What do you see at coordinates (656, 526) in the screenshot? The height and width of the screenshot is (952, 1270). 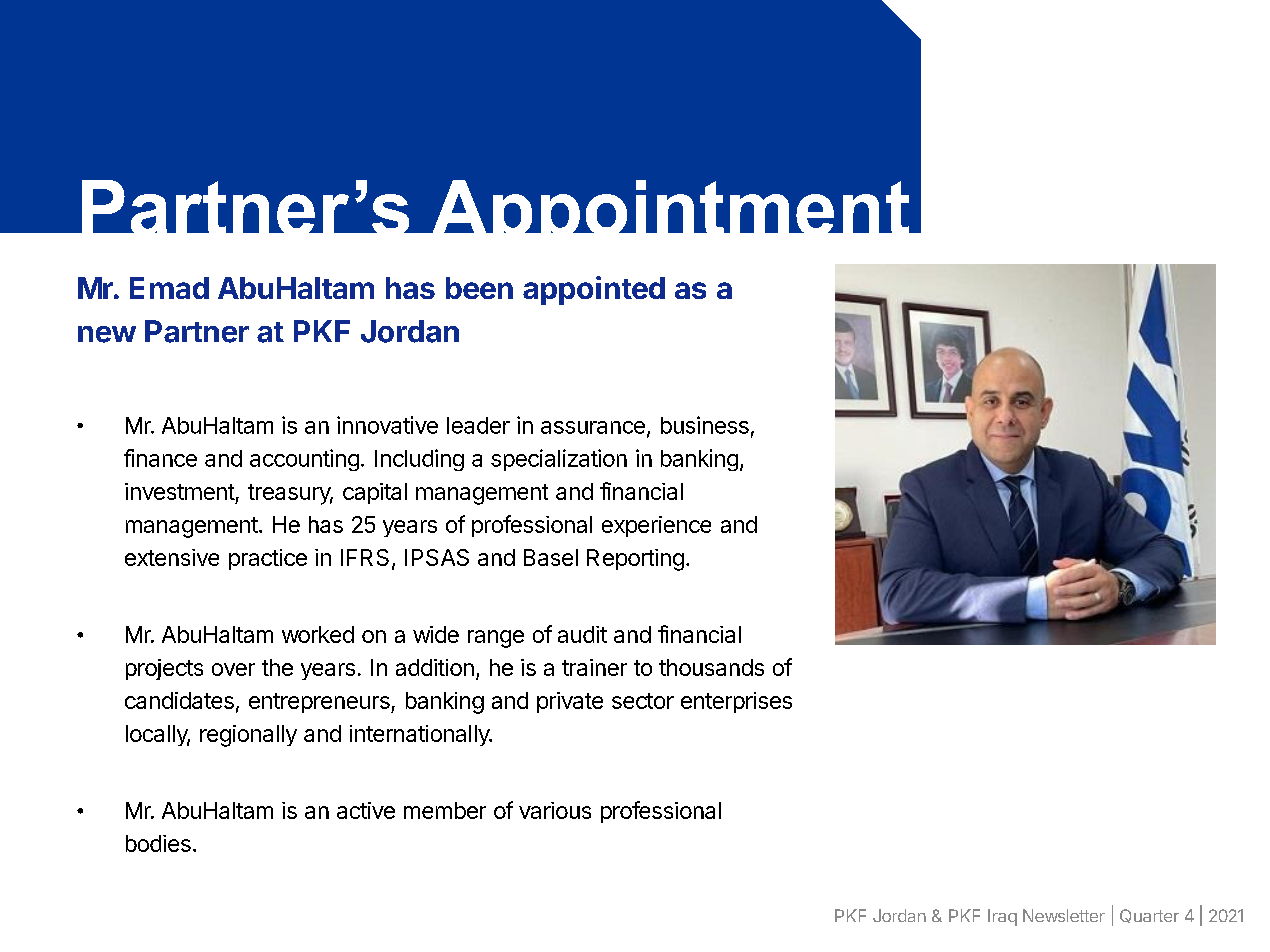 I see `experience` at bounding box center [656, 526].
